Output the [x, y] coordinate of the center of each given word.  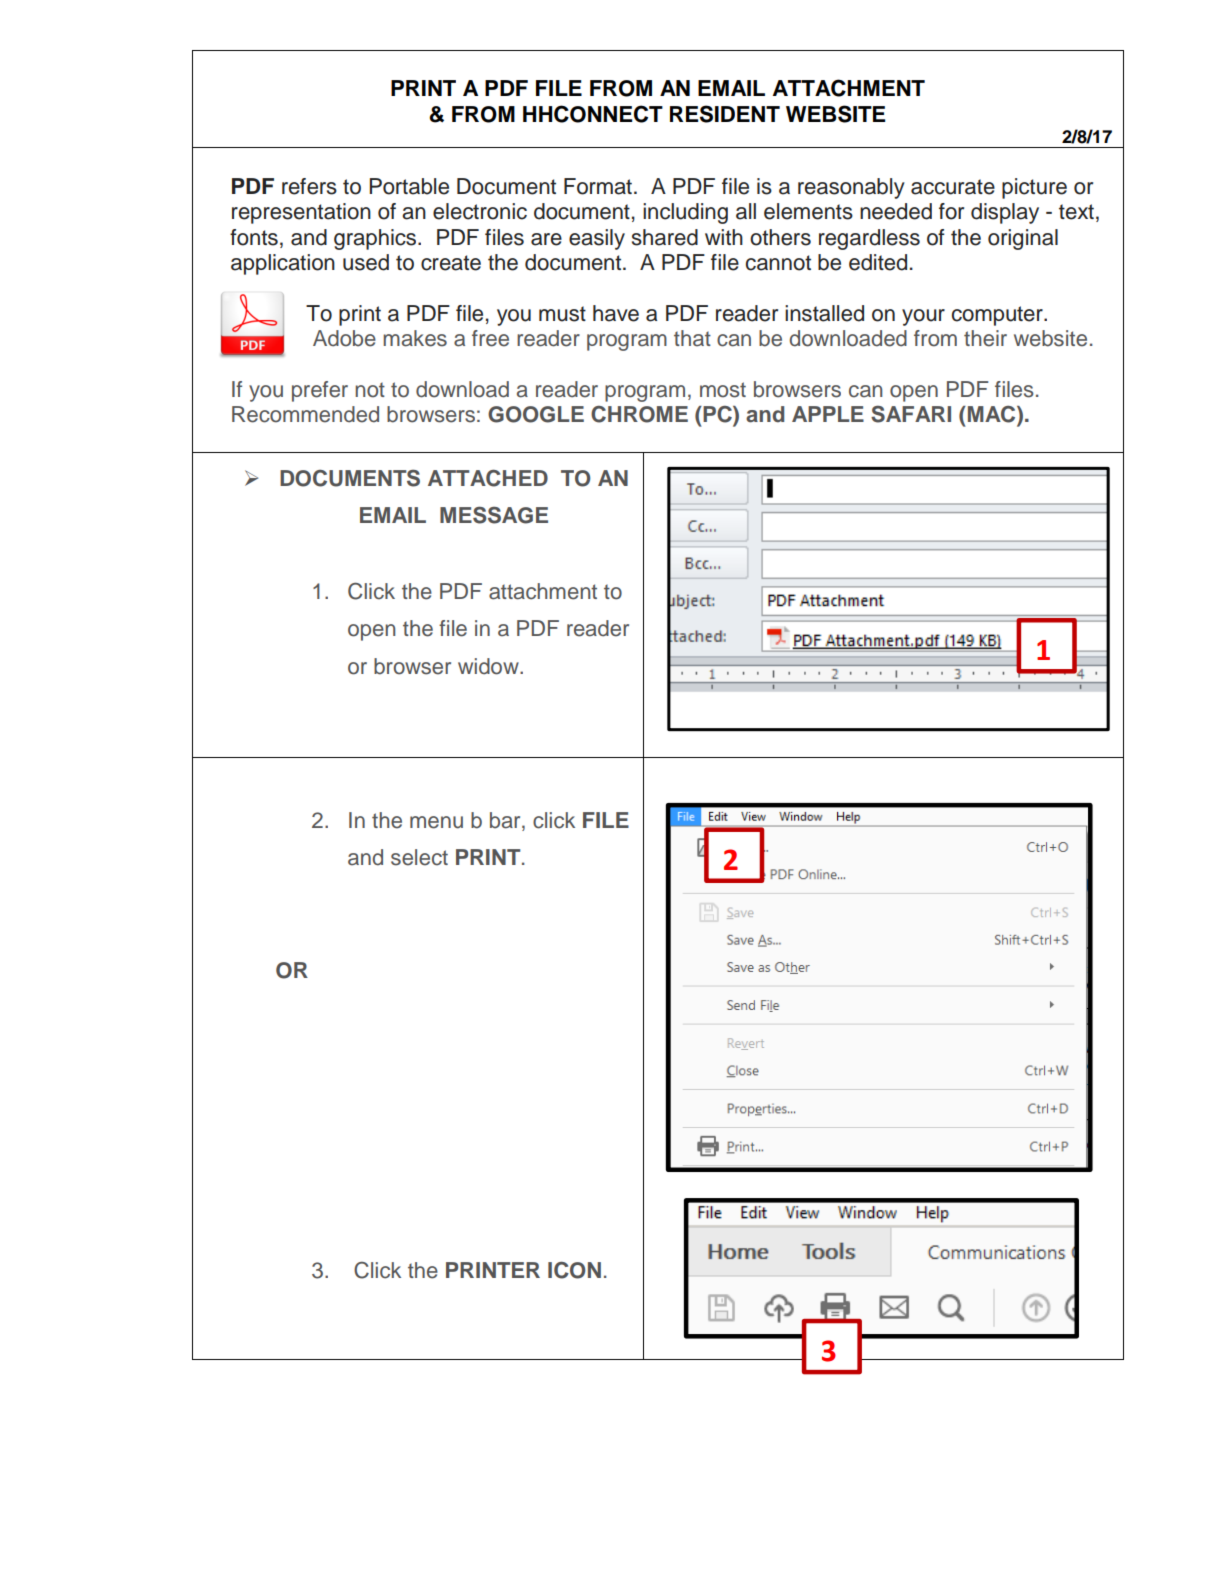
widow [489, 666]
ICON [574, 1270]
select [419, 857]
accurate [953, 187]
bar [506, 820]
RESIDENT [725, 114]
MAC [991, 415]
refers [309, 186]
